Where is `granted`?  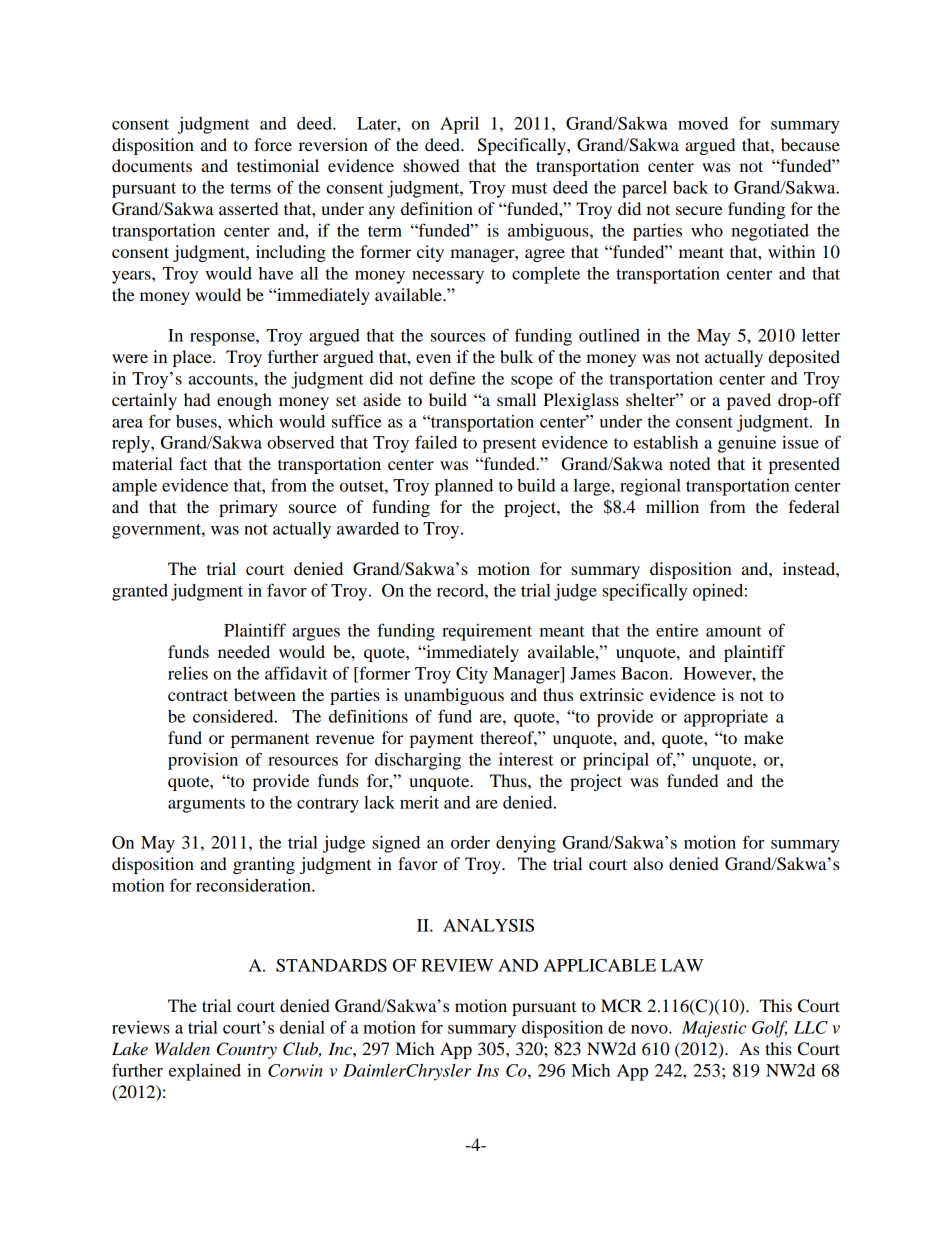 granted is located at coordinates (140, 592).
